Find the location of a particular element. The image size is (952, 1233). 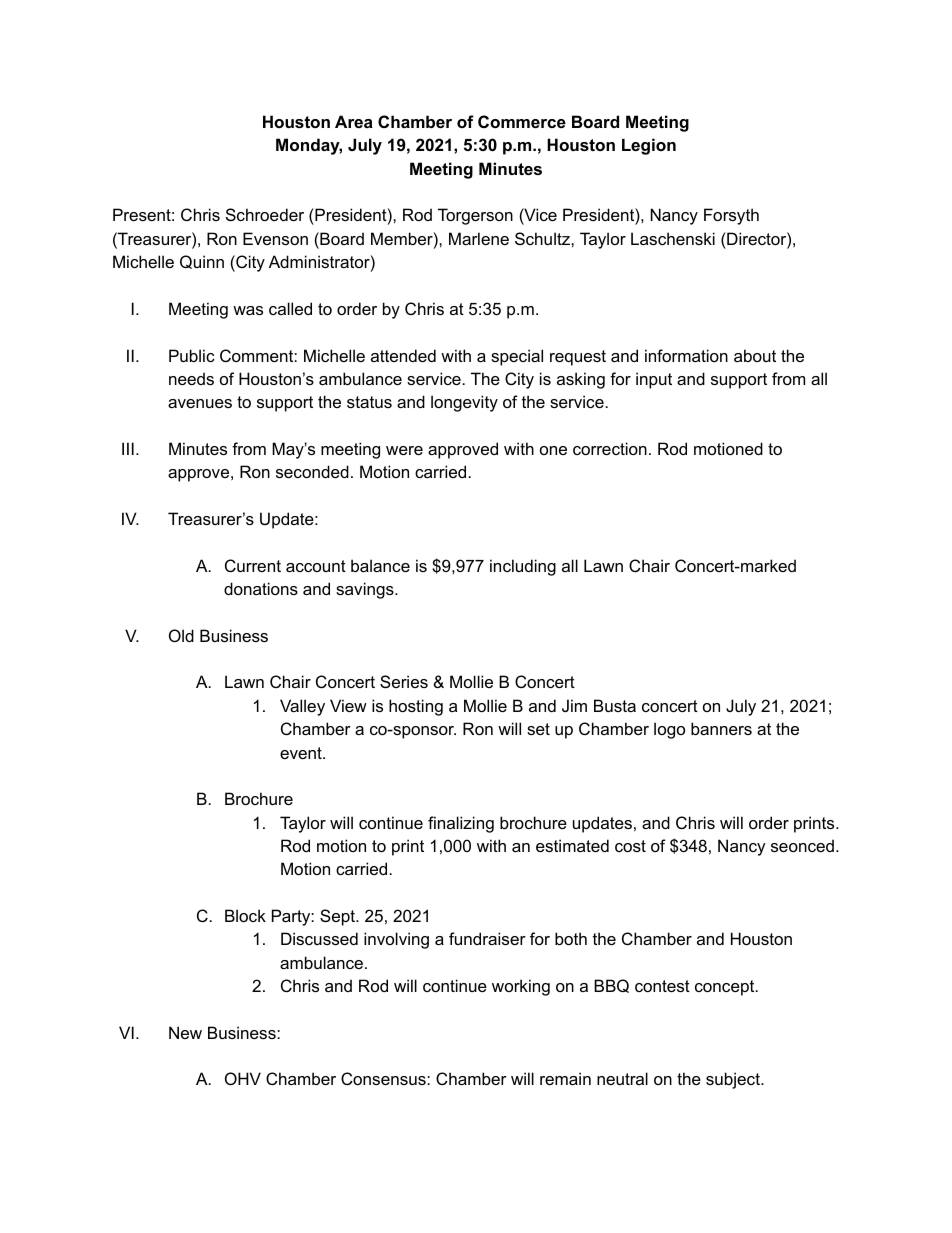

attended is located at coordinates (403, 355).
